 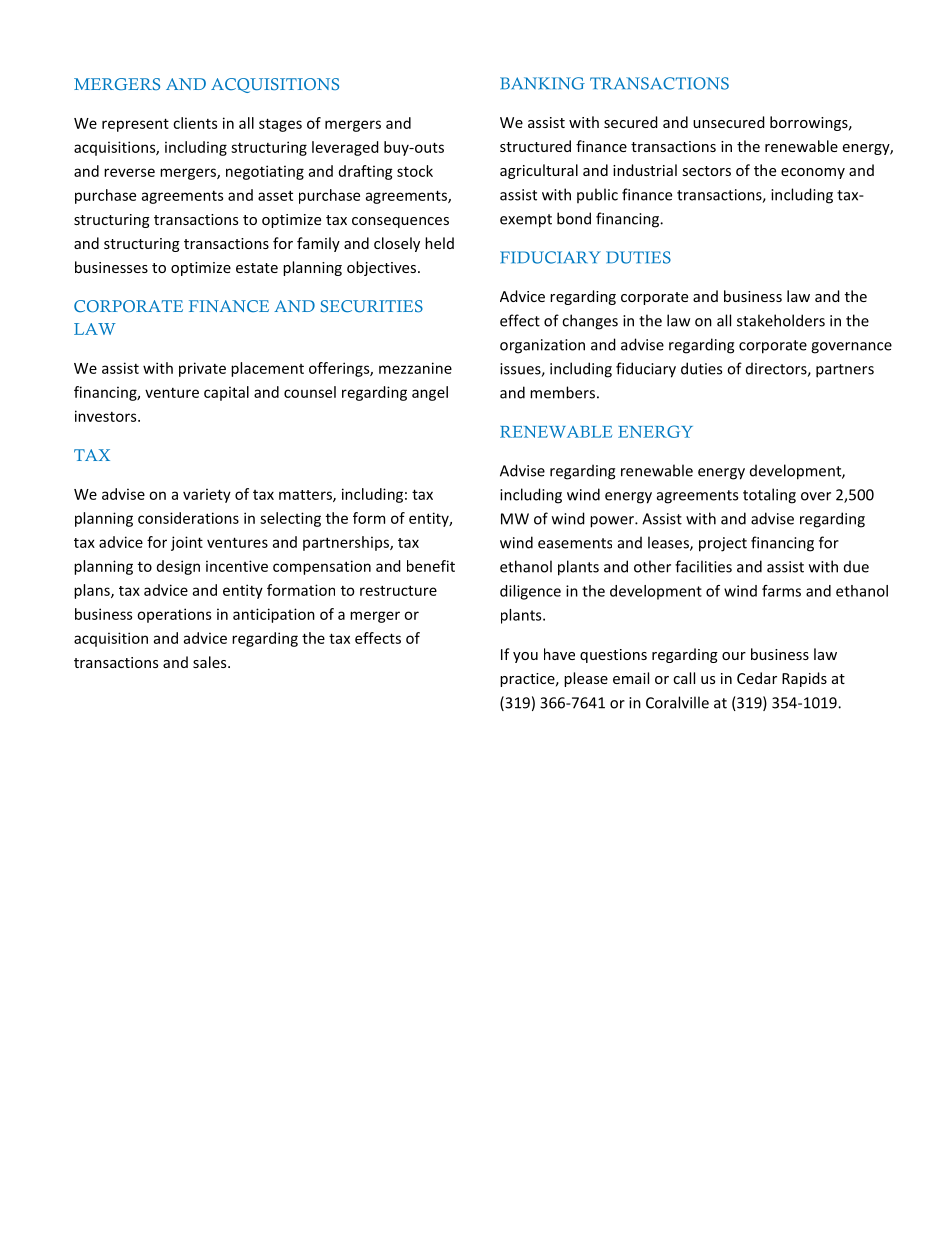 I want to click on BANKING, so click(x=542, y=83).
